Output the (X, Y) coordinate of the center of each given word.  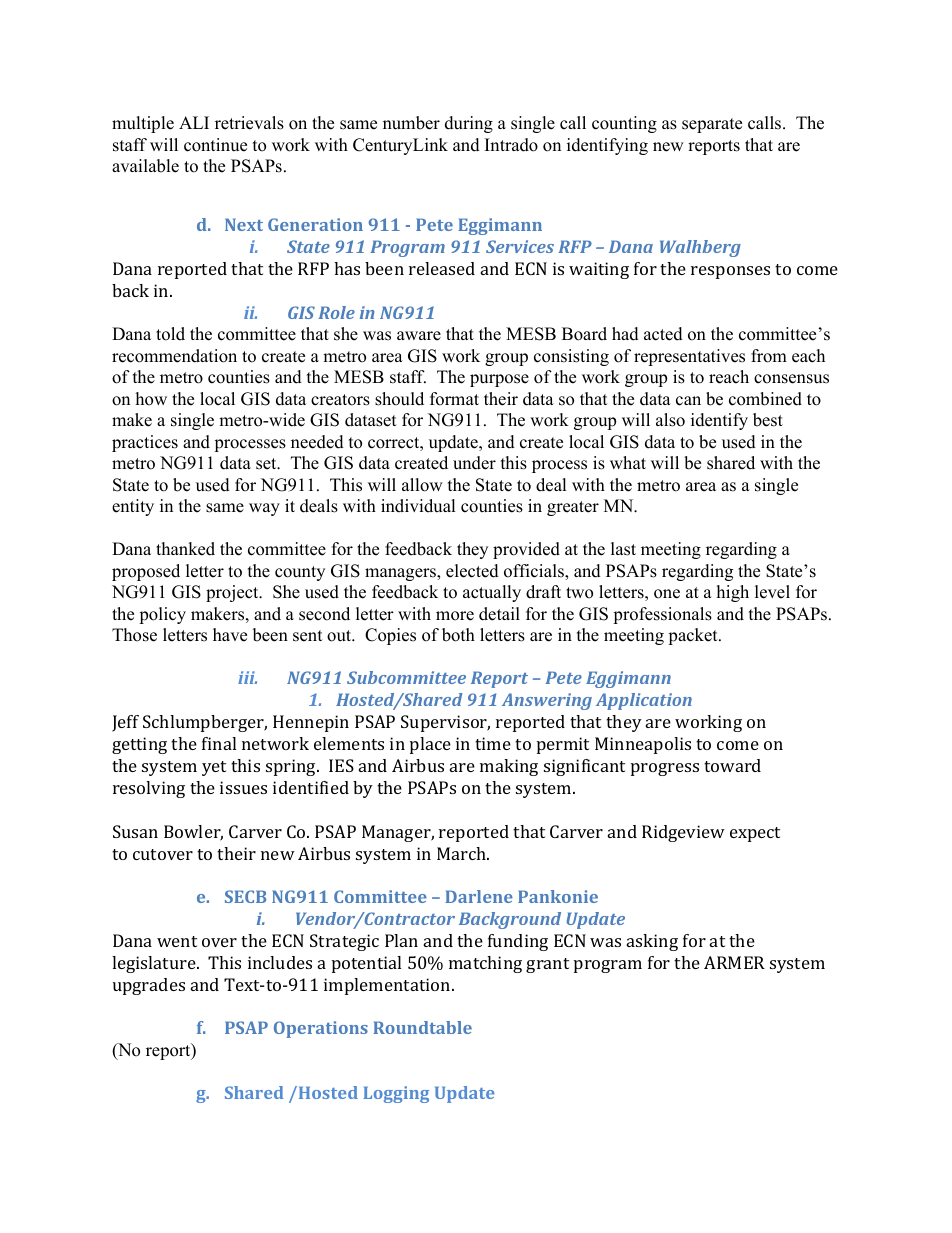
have (230, 635)
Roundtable (422, 1027)
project (233, 593)
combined (765, 399)
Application (644, 701)
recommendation (174, 356)
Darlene (479, 896)
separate (712, 125)
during (469, 124)
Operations (321, 1029)
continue (215, 145)
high (733, 593)
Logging (396, 1094)
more (455, 616)
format (454, 399)
